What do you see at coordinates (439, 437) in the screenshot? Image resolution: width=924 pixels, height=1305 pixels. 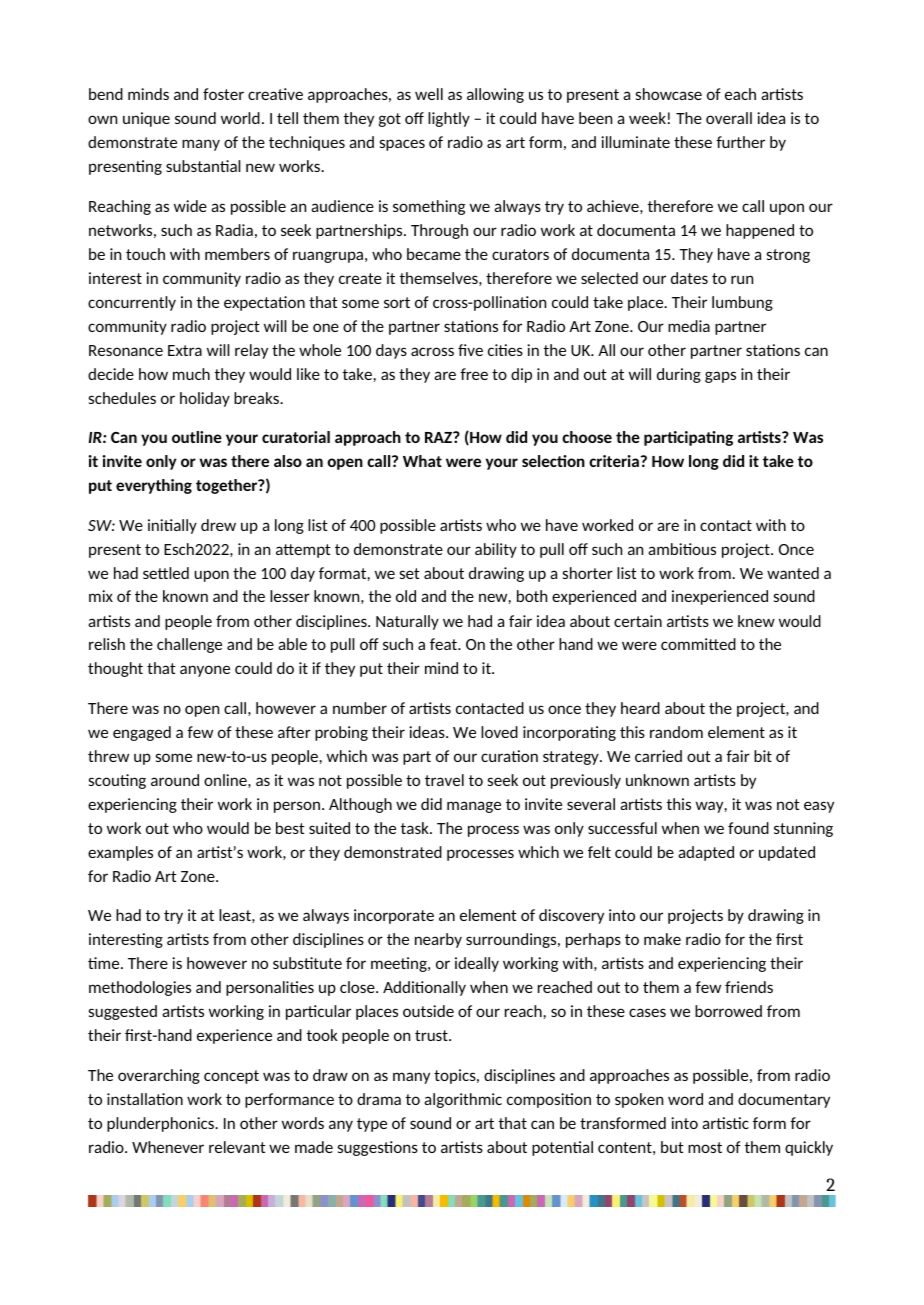 I see `RAZ` at bounding box center [439, 437].
